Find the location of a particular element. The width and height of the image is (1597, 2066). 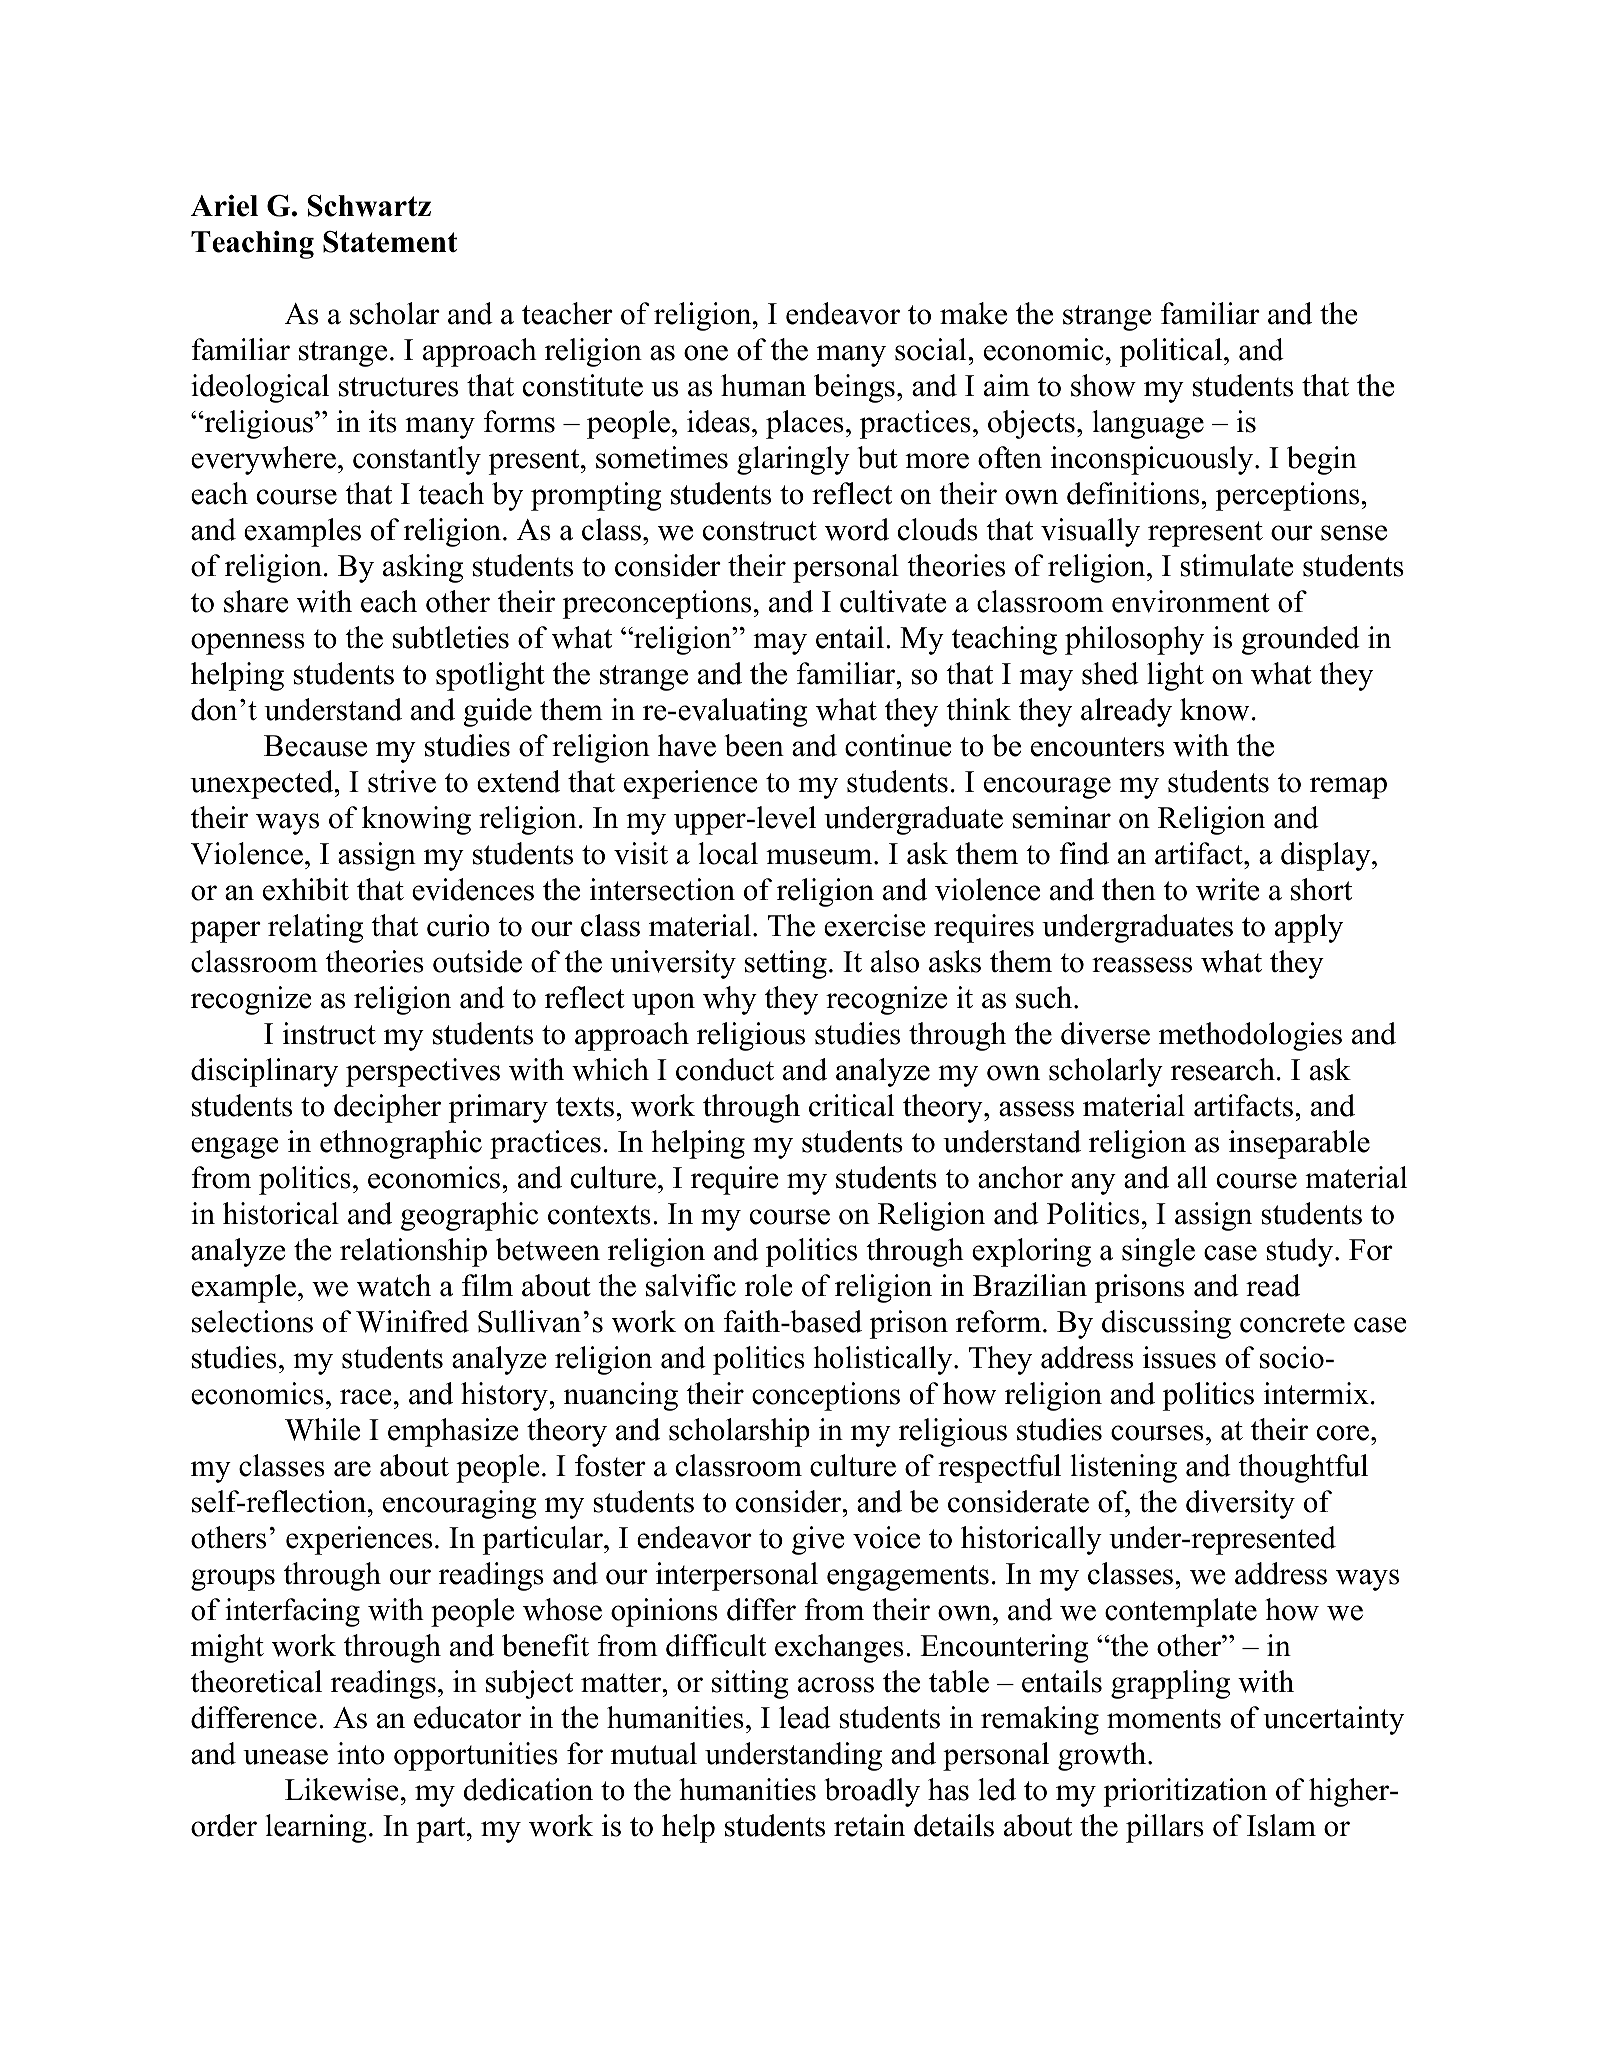

one is located at coordinates (706, 353).
